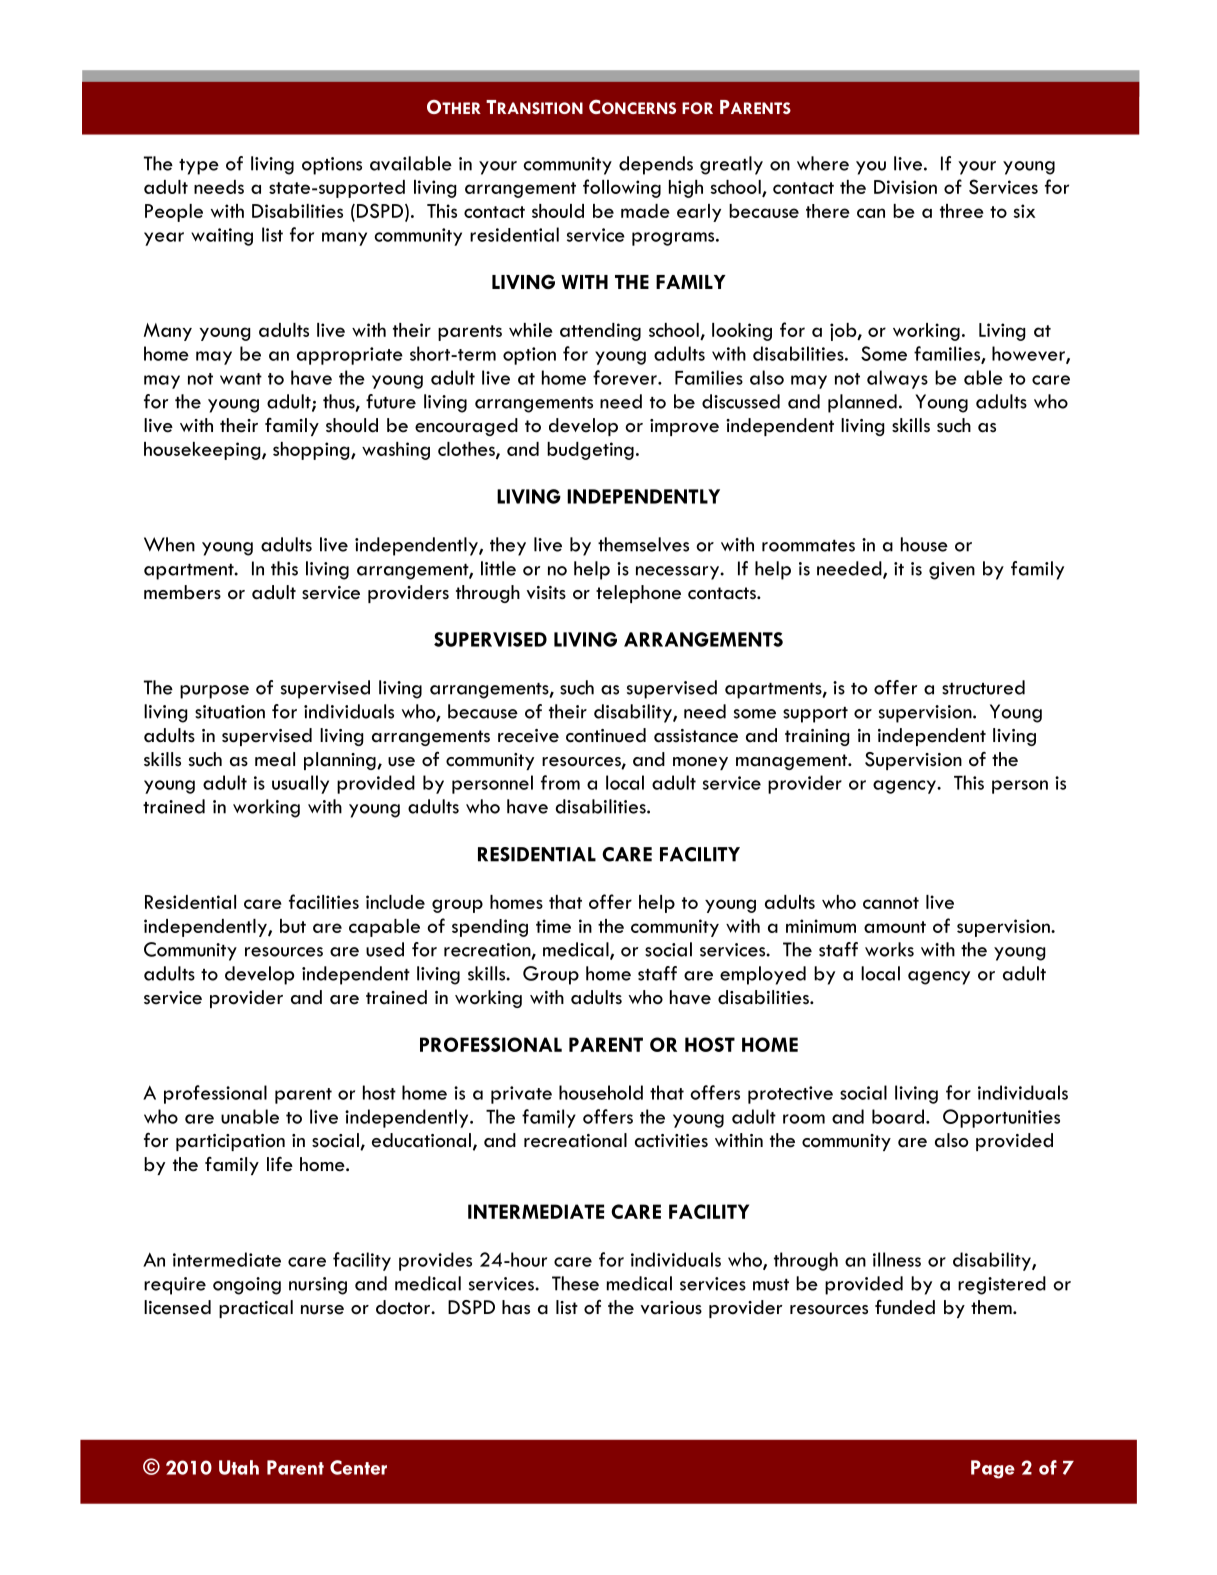 Image resolution: width=1217 pixels, height=1575 pixels. Describe the element at coordinates (905, 187) in the screenshot. I see `Division` at that location.
